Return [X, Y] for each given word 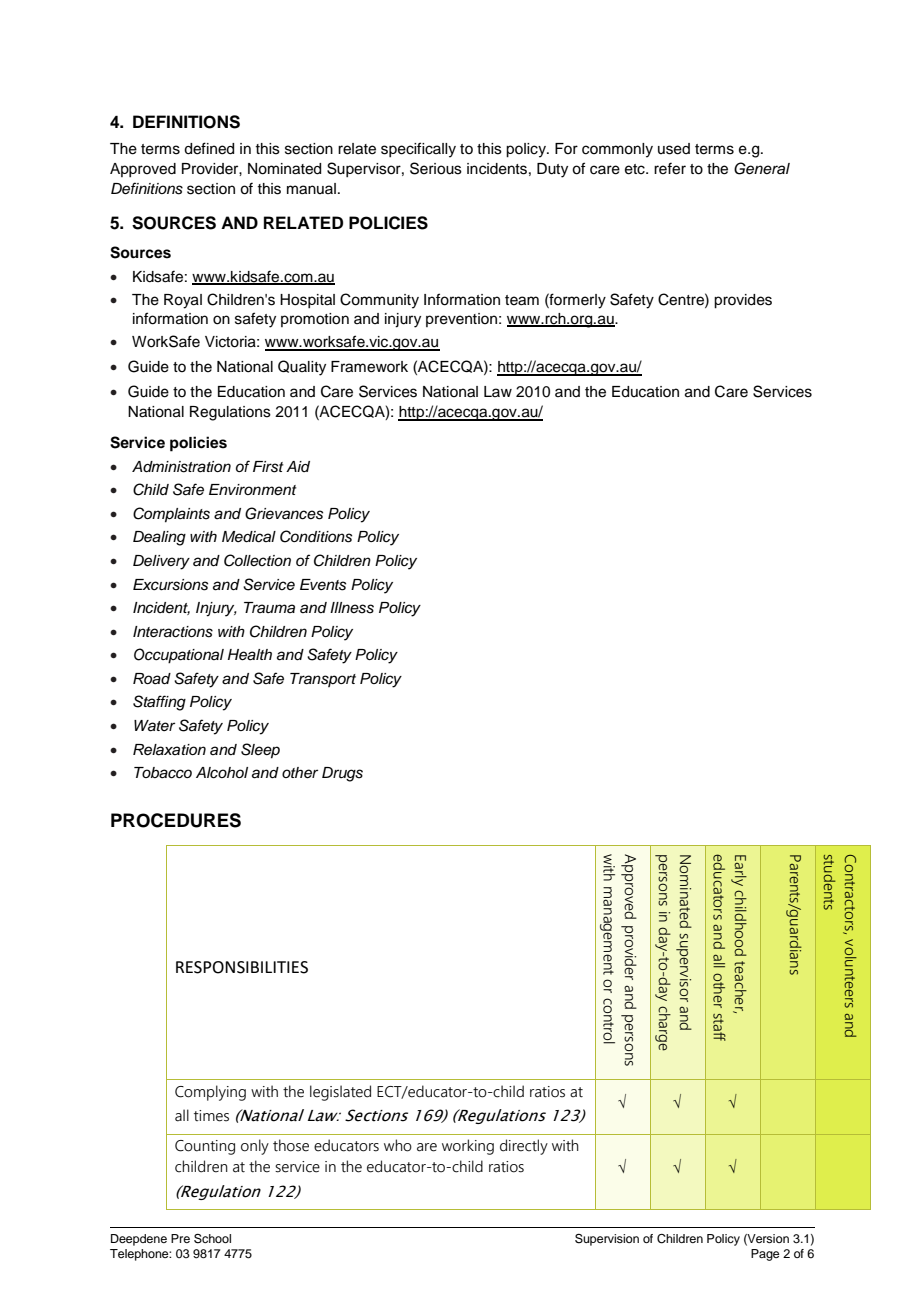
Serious [436, 168]
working [468, 1147]
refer [670, 168]
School [212, 1239]
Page [765, 1255]
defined [209, 148]
